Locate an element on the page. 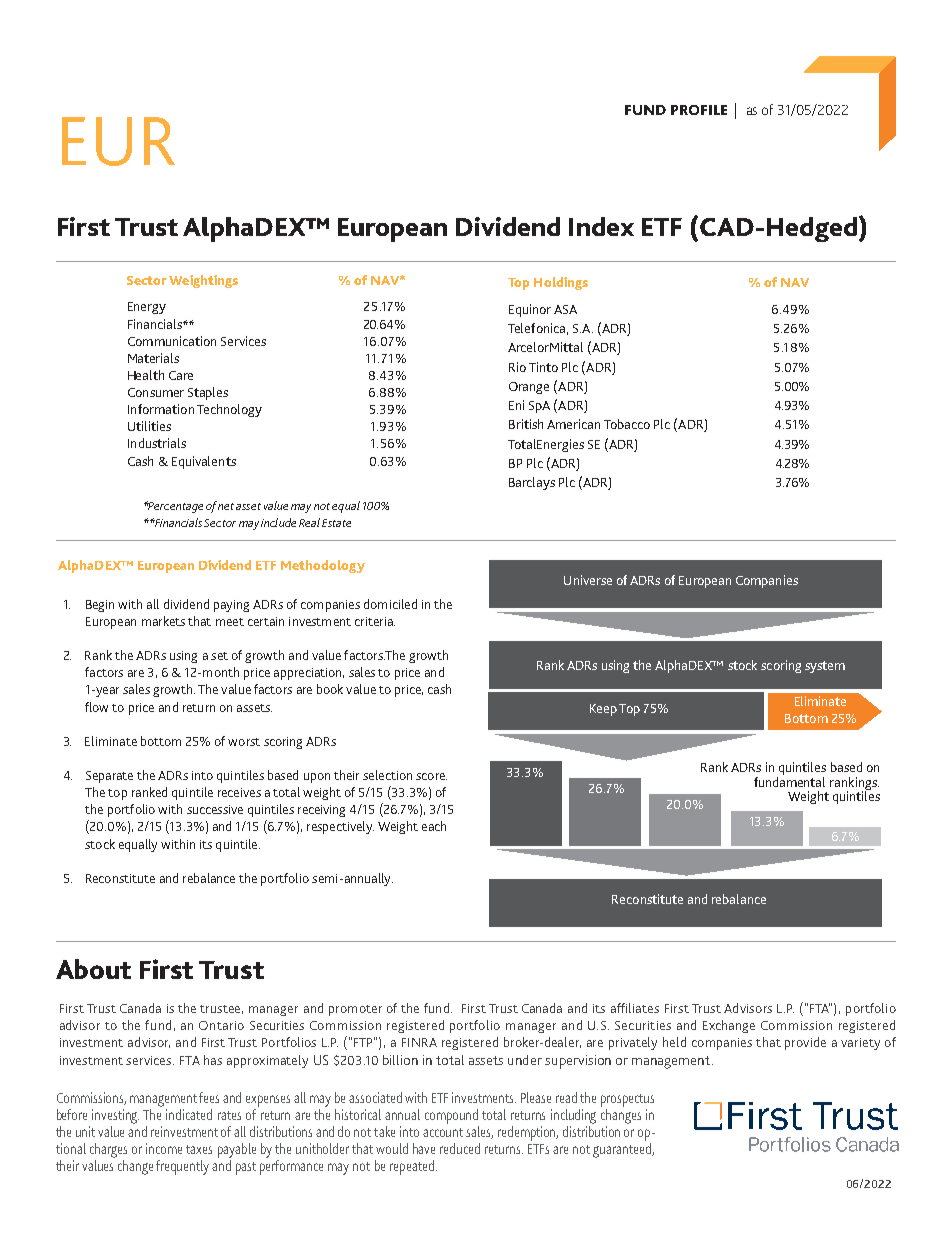  Index is located at coordinates (601, 226).
